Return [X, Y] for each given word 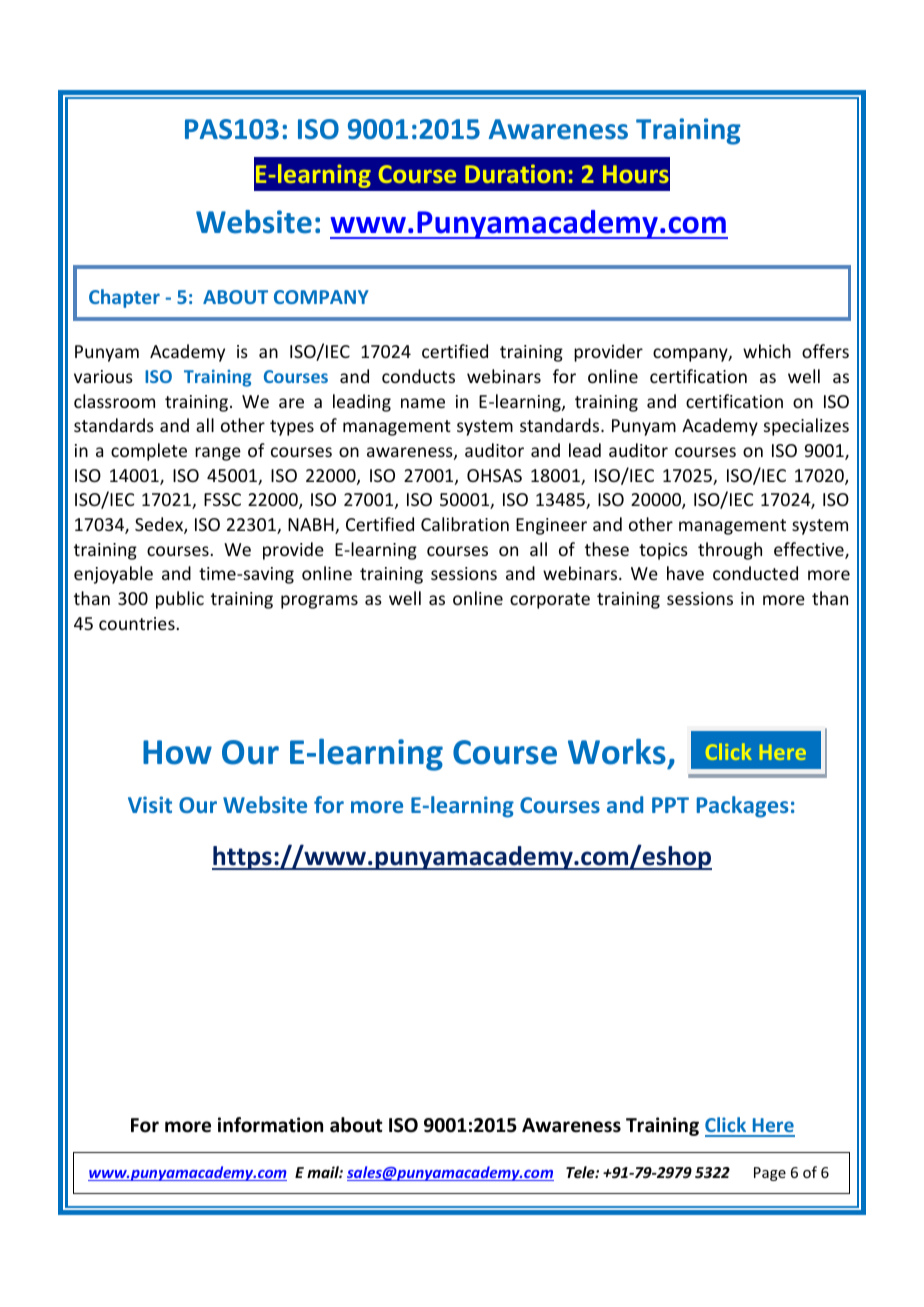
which [767, 351]
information [270, 1125]
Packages [743, 807]
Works [617, 751]
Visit [150, 804]
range [218, 454]
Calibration [465, 524]
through [730, 551]
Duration [515, 173]
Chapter [124, 298]
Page [770, 1174]
